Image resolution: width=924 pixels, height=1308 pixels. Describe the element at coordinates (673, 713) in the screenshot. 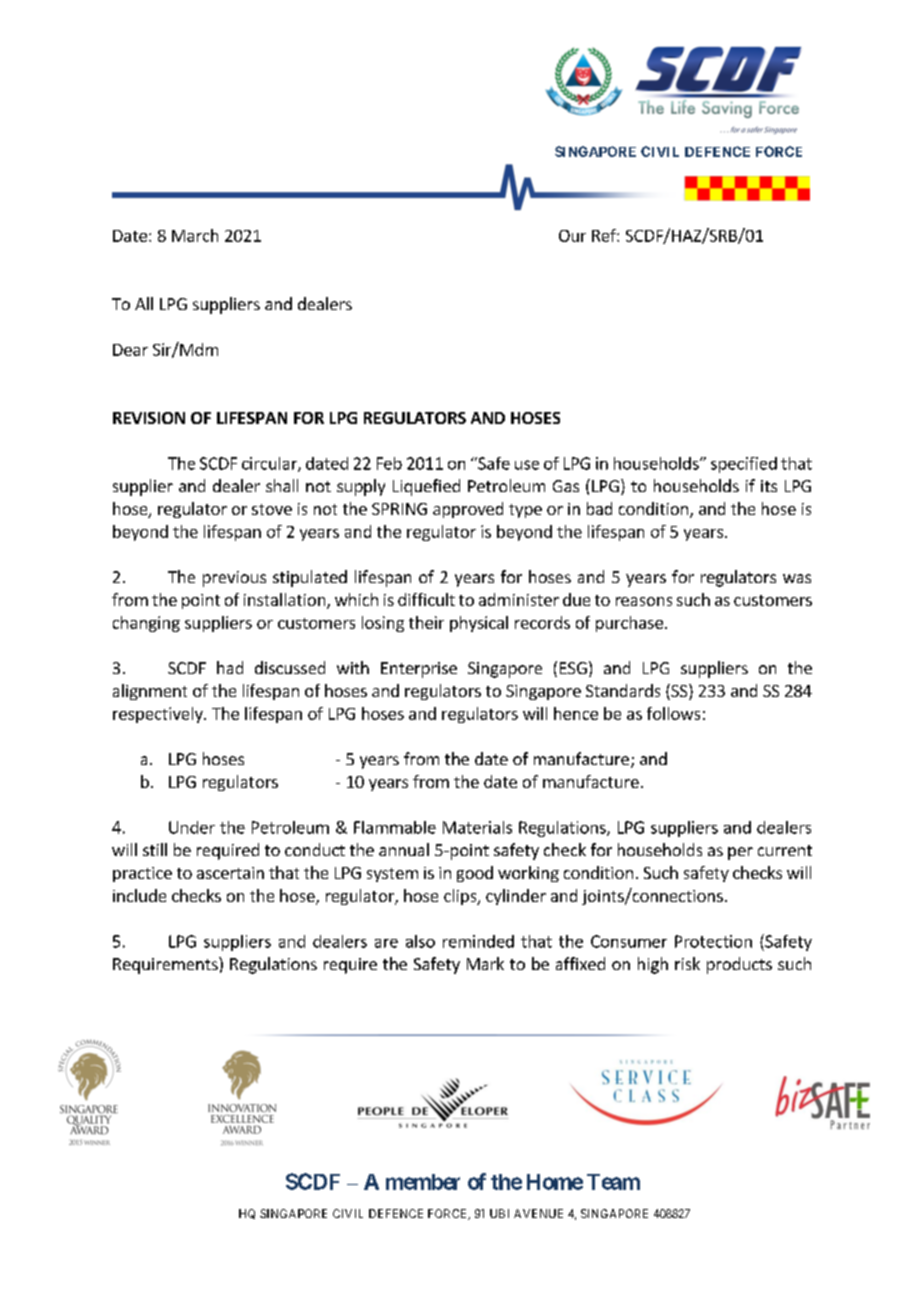

I see `follows` at that location.
